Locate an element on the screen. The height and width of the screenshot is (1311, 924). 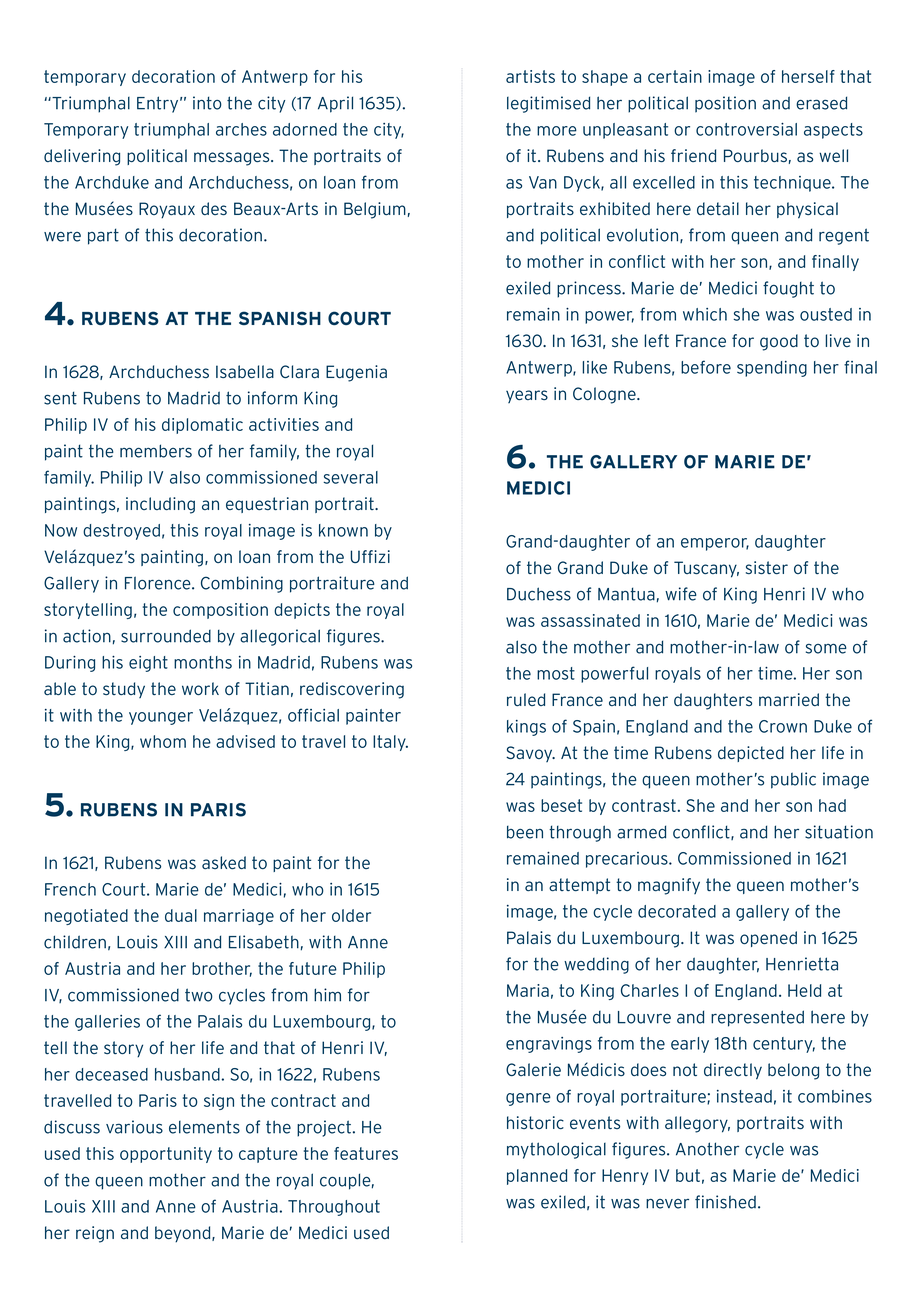
beyond is located at coordinates (184, 1234).
